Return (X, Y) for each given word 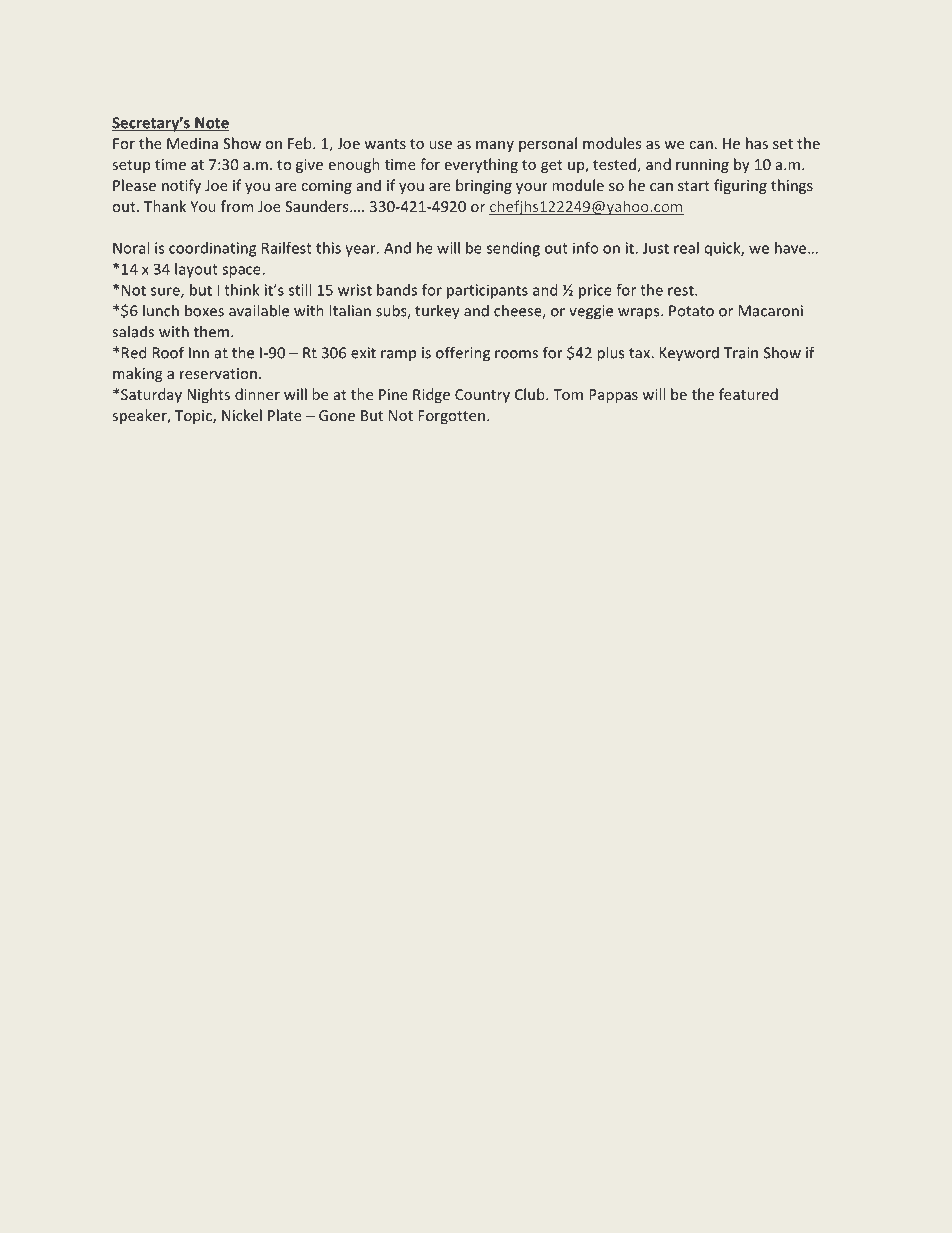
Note (211, 124)
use (440, 145)
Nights (208, 395)
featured (748, 394)
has (757, 143)
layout (196, 270)
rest (682, 290)
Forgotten (451, 417)
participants (487, 291)
